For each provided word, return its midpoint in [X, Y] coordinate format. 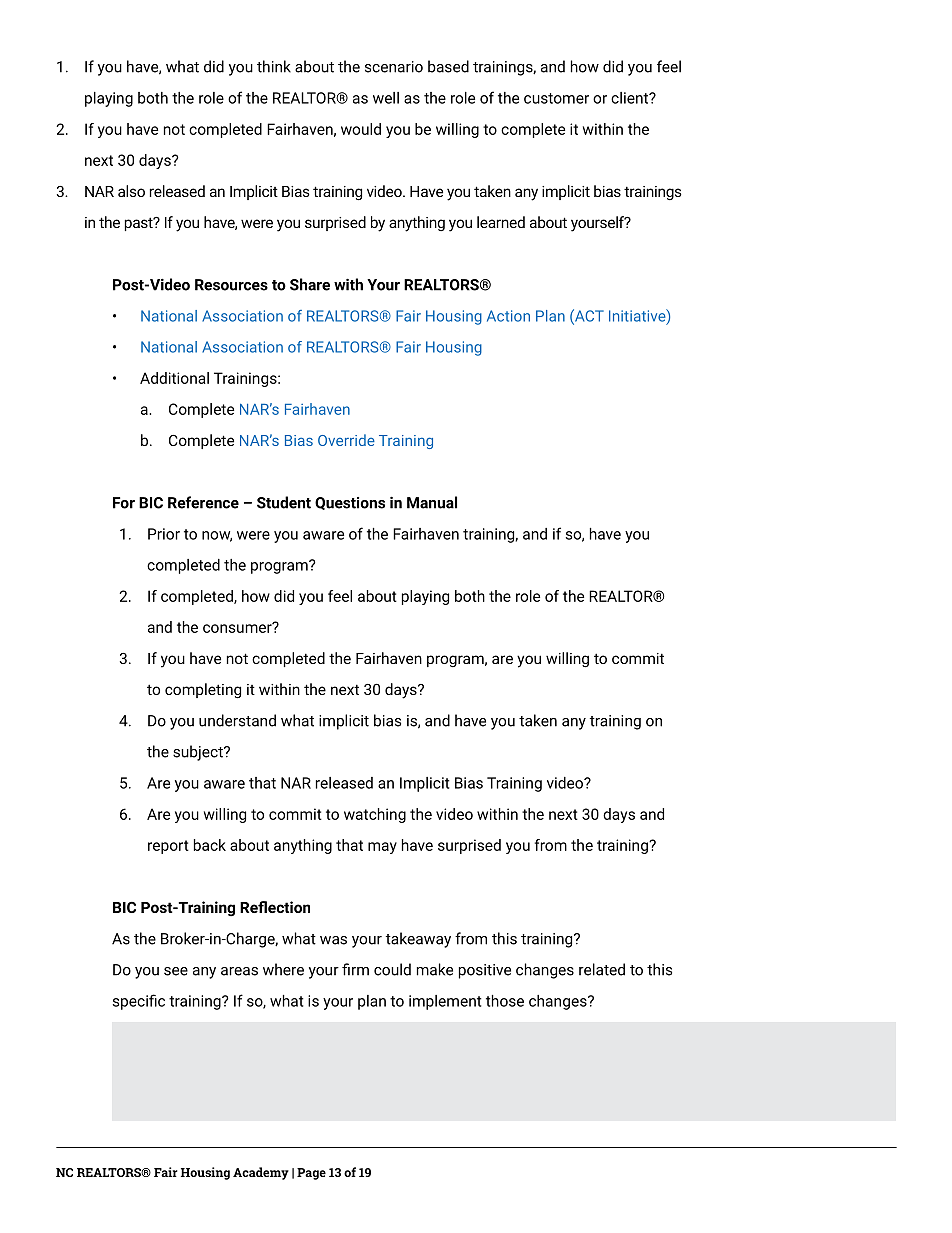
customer [556, 98]
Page [311, 1174]
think [274, 66]
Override [346, 440]
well [386, 98]
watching [375, 815]
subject [199, 753]
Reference [203, 502]
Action [508, 316]
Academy [261, 1173]
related [602, 969]
